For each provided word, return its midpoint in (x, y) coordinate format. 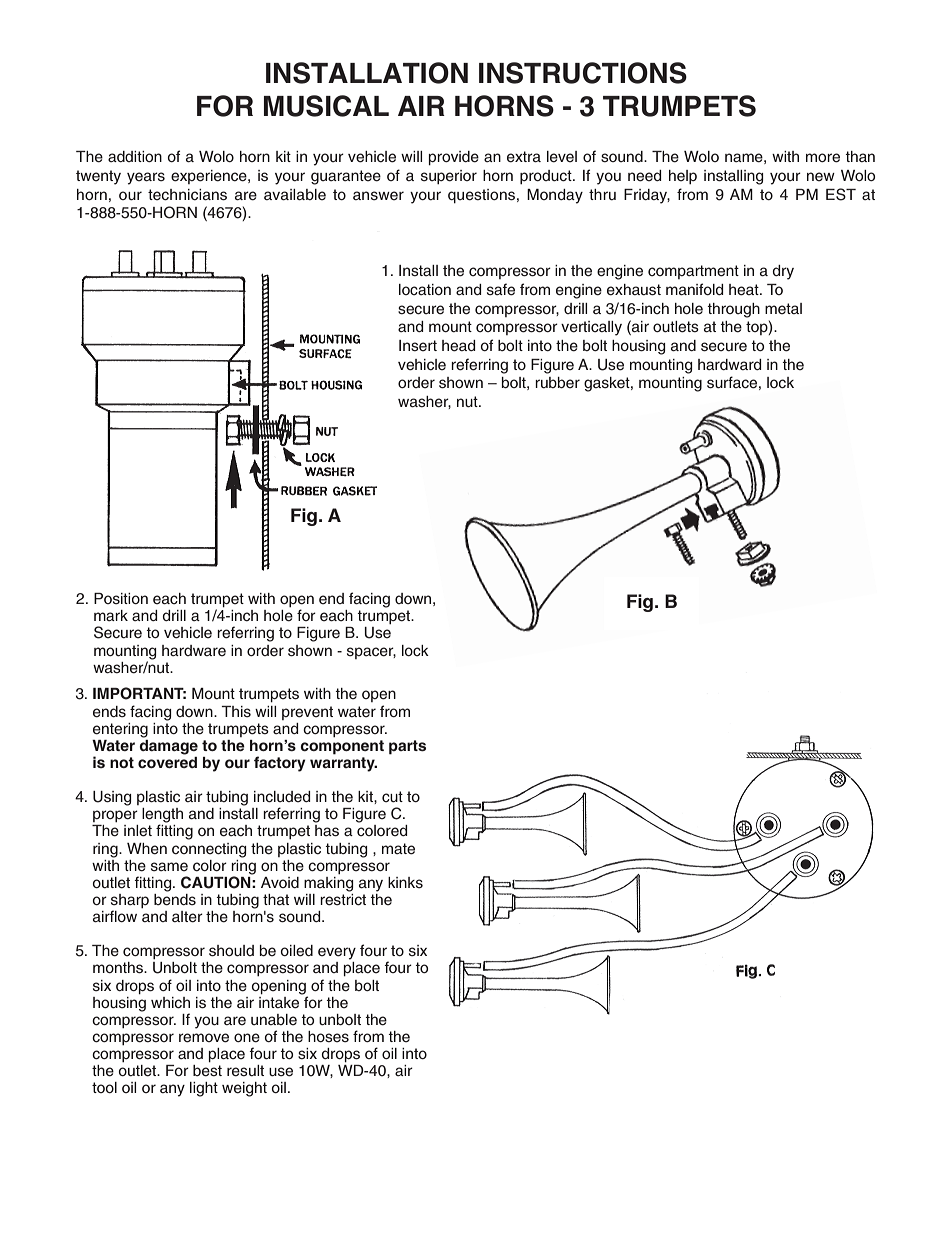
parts (407, 747)
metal (783, 309)
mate (398, 849)
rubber (557, 383)
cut (392, 797)
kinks (405, 883)
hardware (194, 651)
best (207, 1071)
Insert (418, 346)
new (821, 177)
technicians (187, 195)
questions (481, 196)
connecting (209, 850)
